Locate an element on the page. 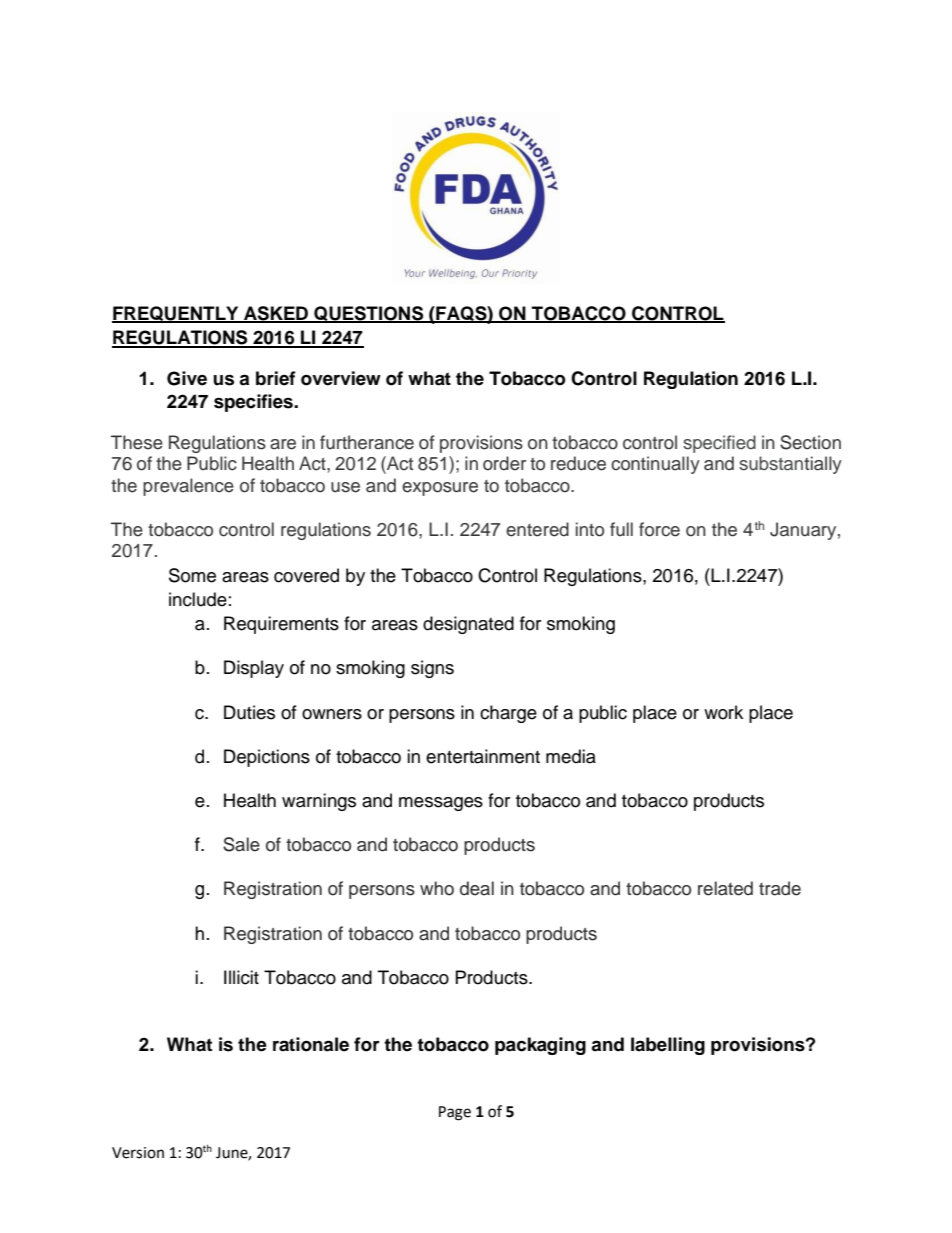  Illicit is located at coordinates (241, 977).
